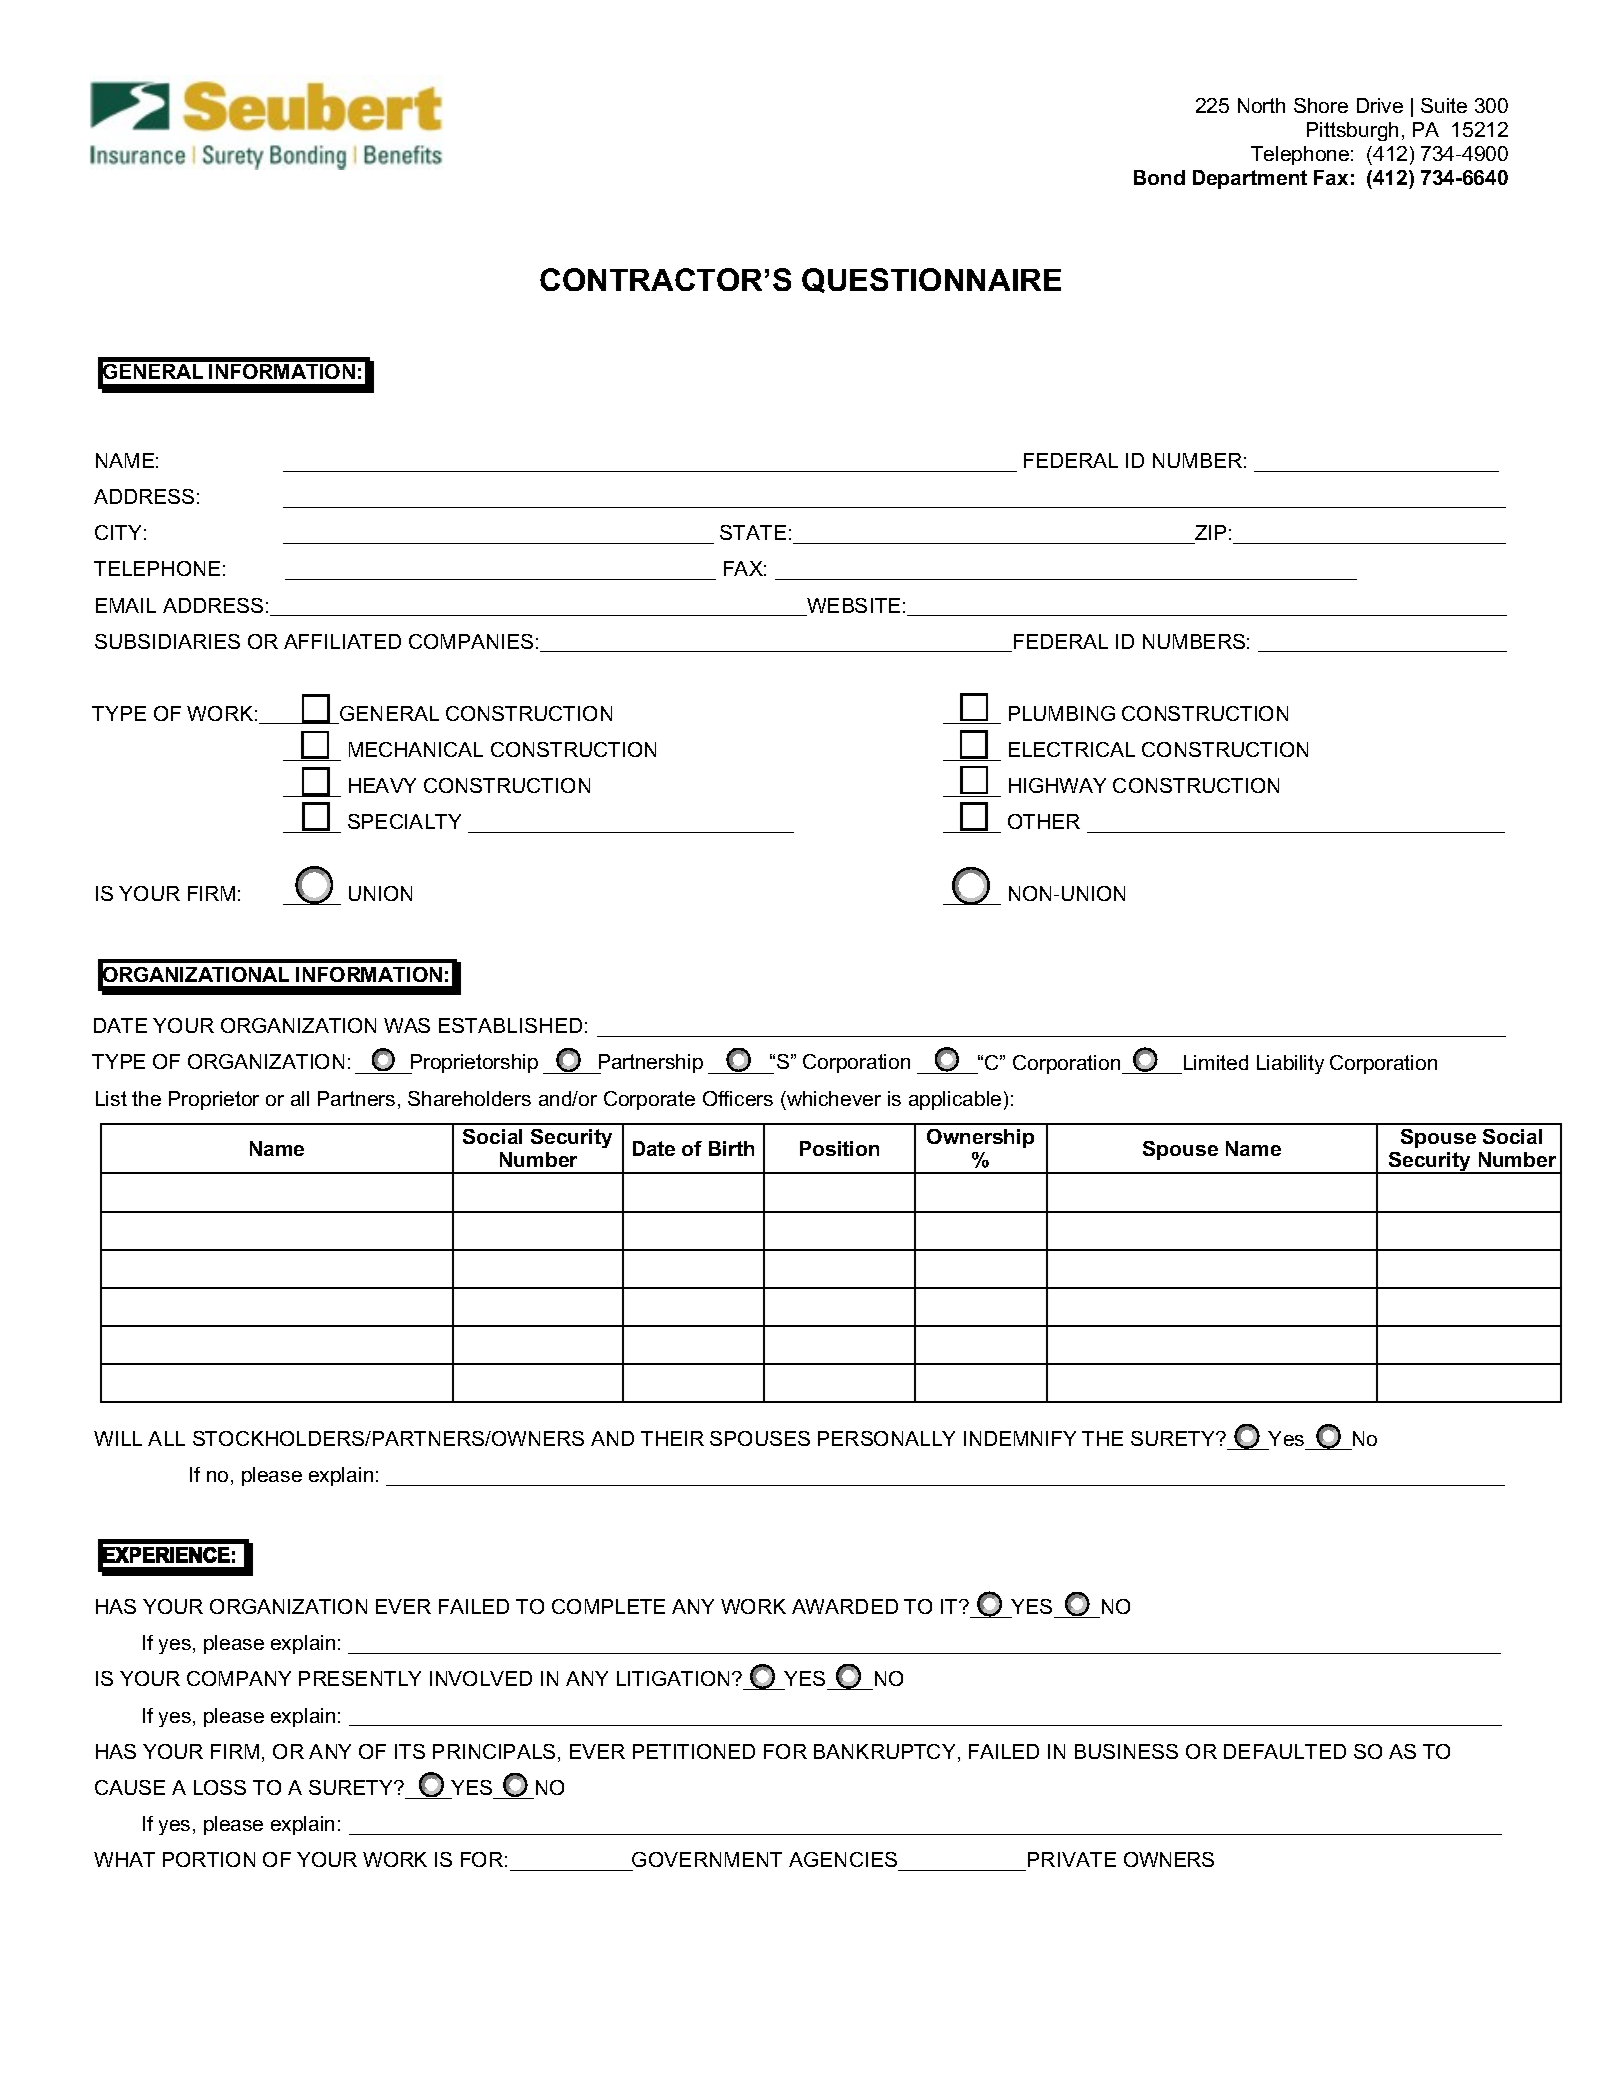  What do you see at coordinates (931, 280) in the page?
I see `QUESTIONNAIRE` at bounding box center [931, 280].
